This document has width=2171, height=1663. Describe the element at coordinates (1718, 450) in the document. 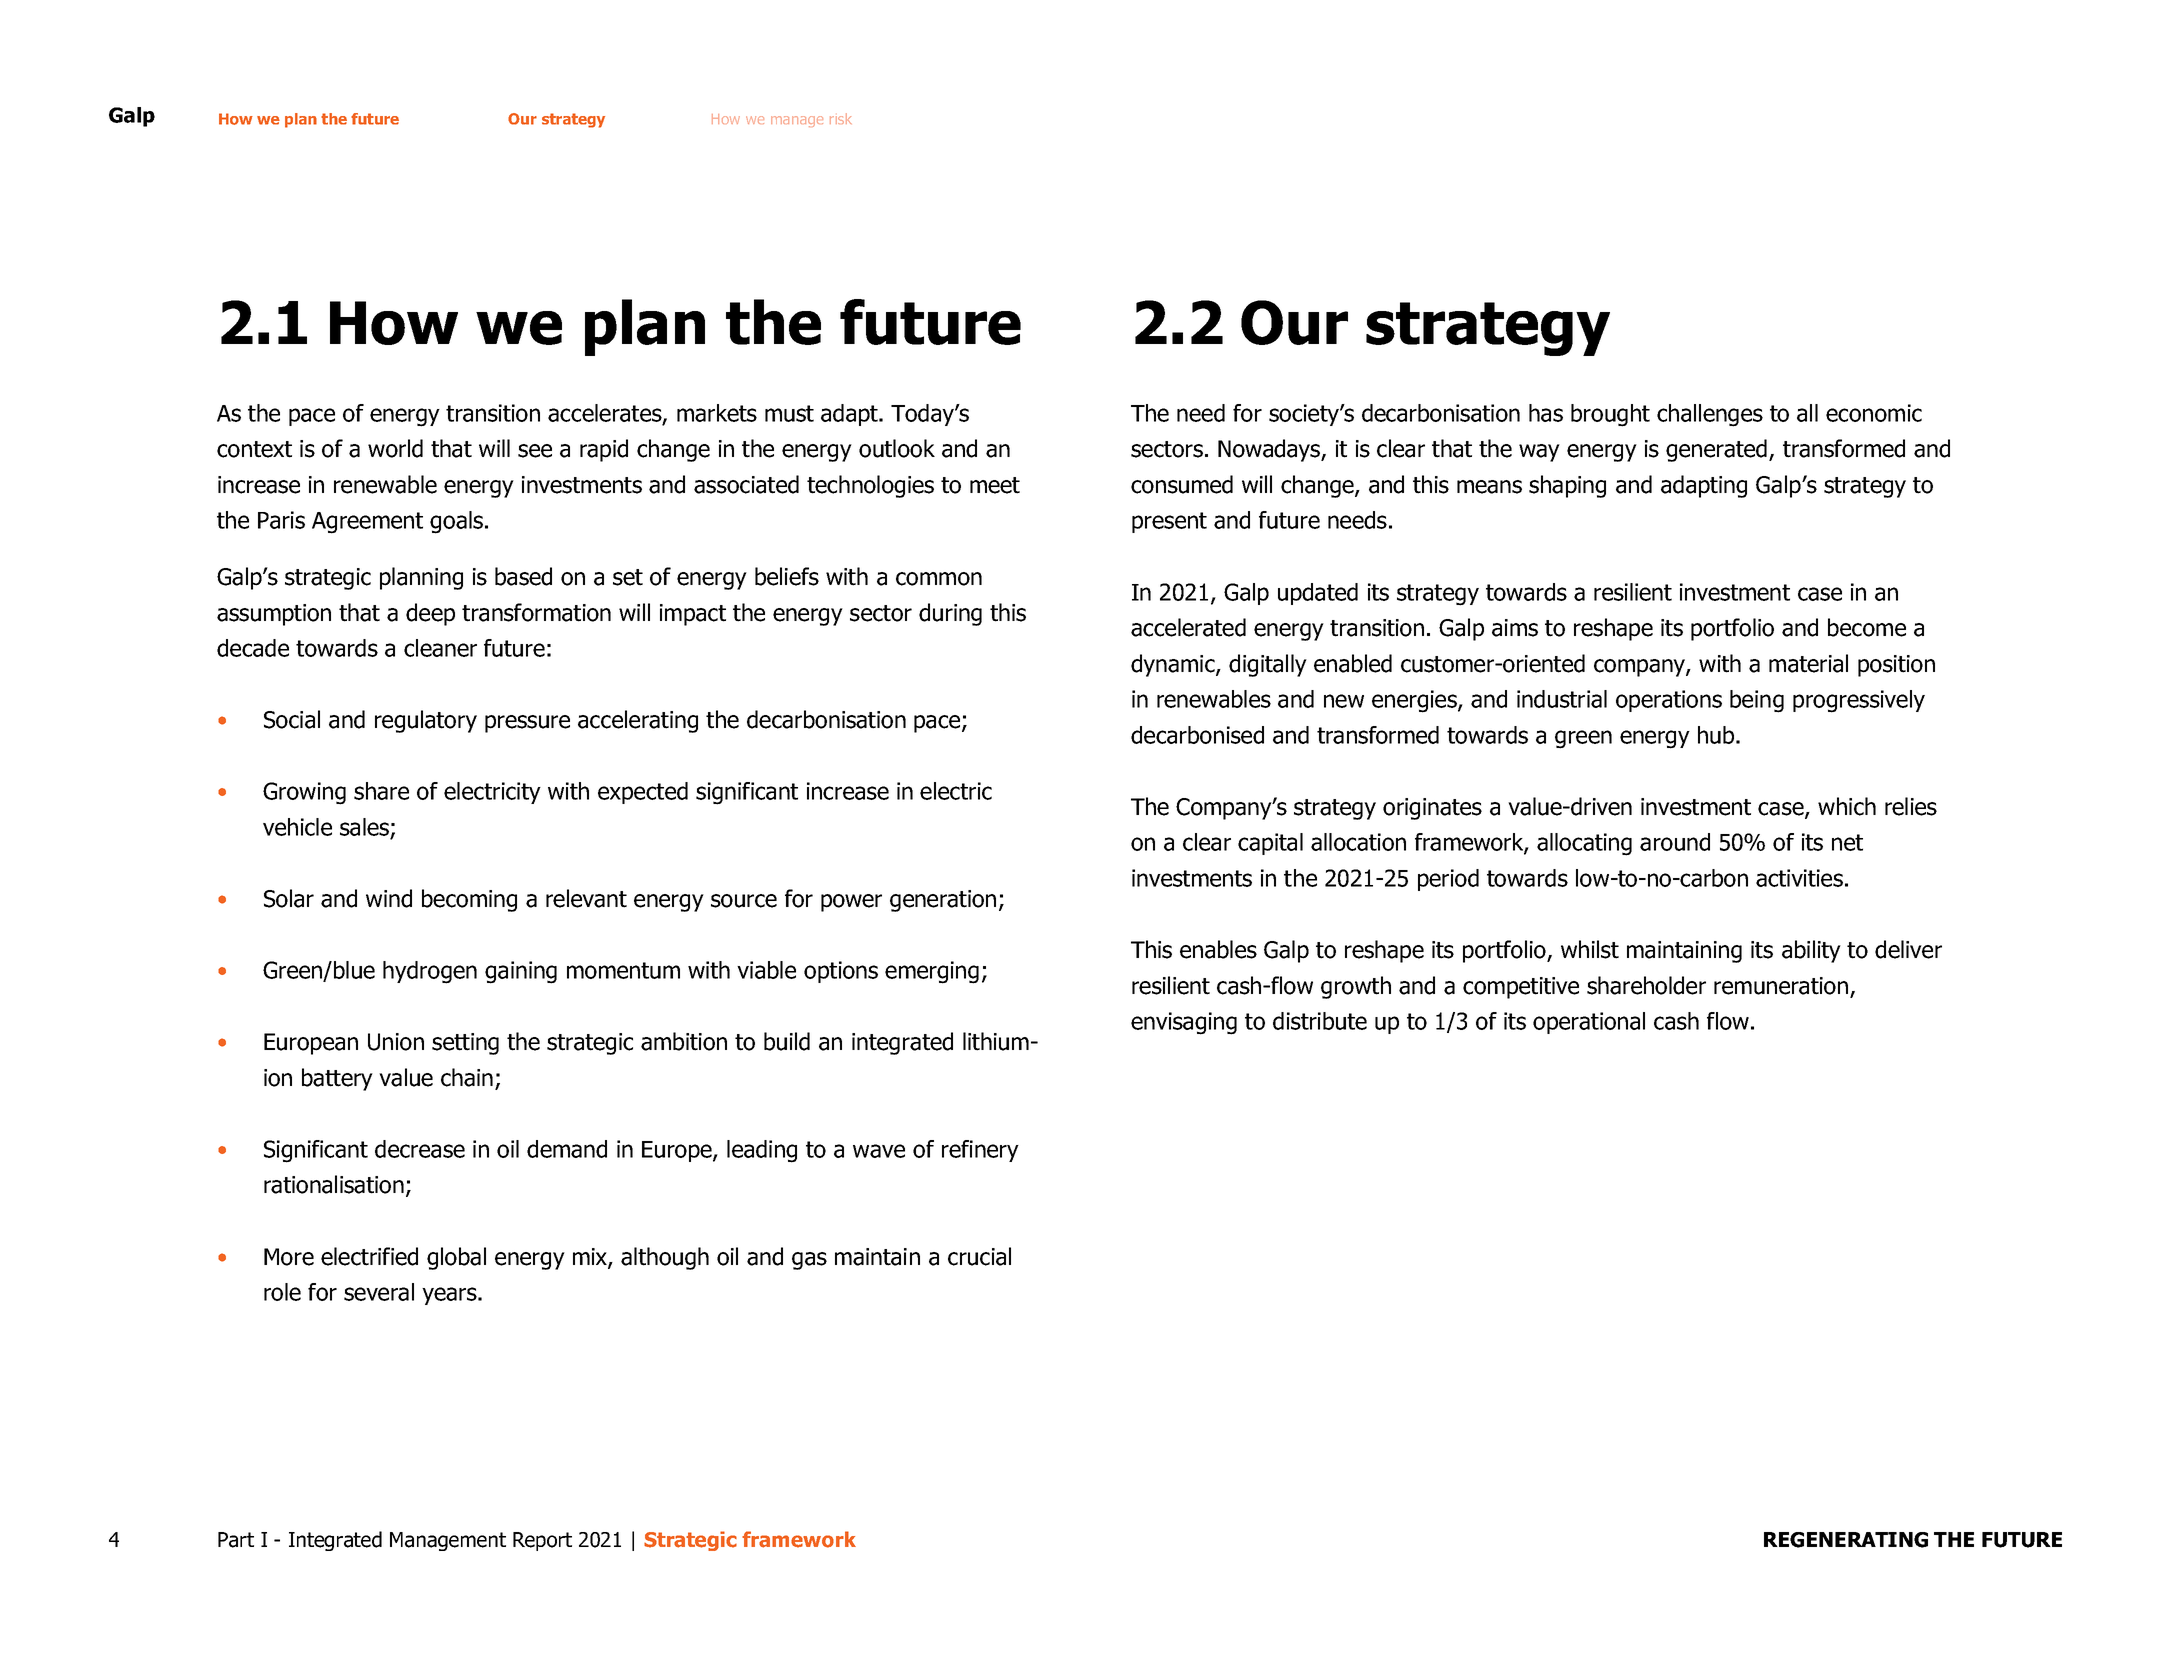

I see `generated` at that location.
